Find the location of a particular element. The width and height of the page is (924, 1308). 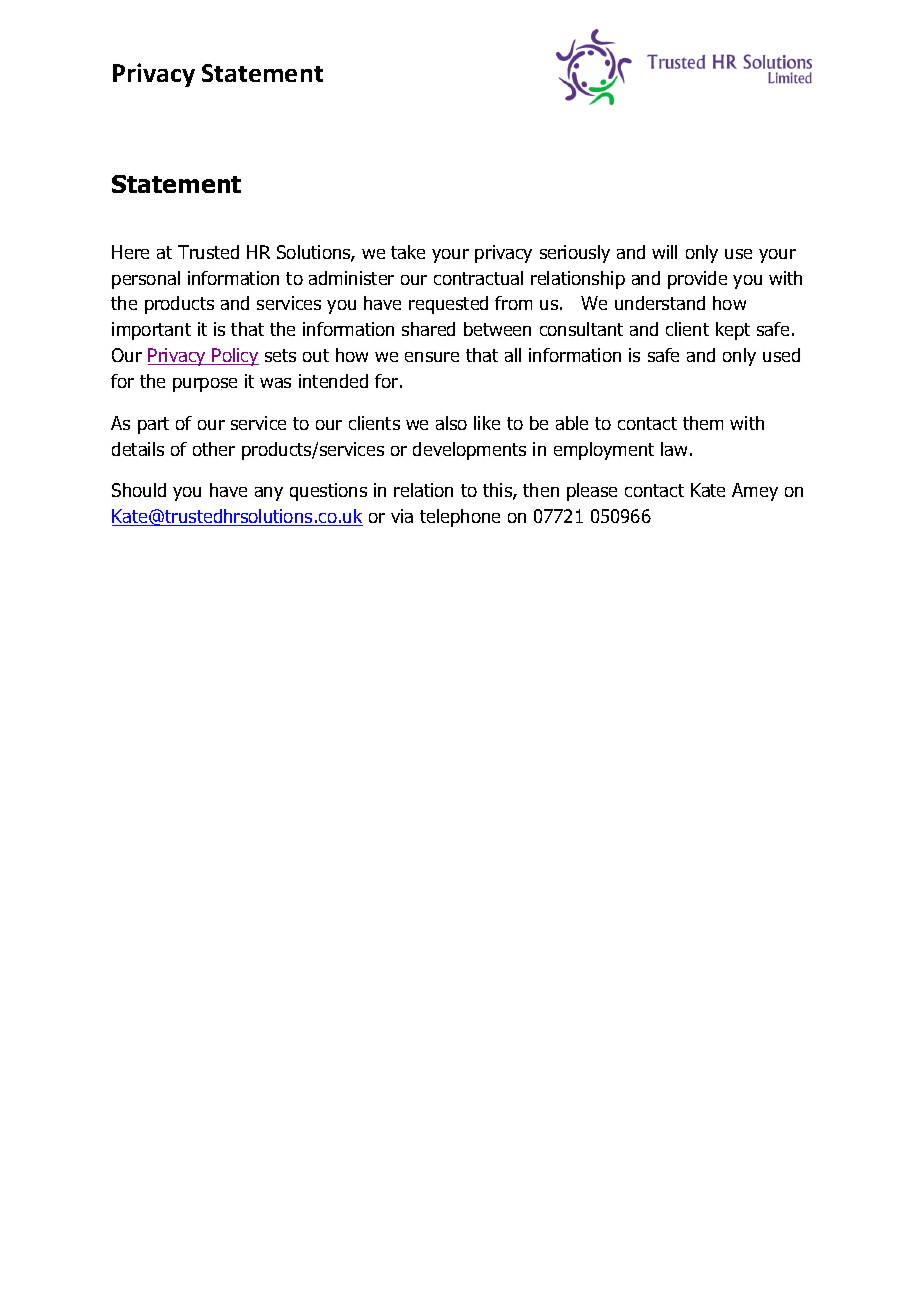

take is located at coordinates (408, 252).
